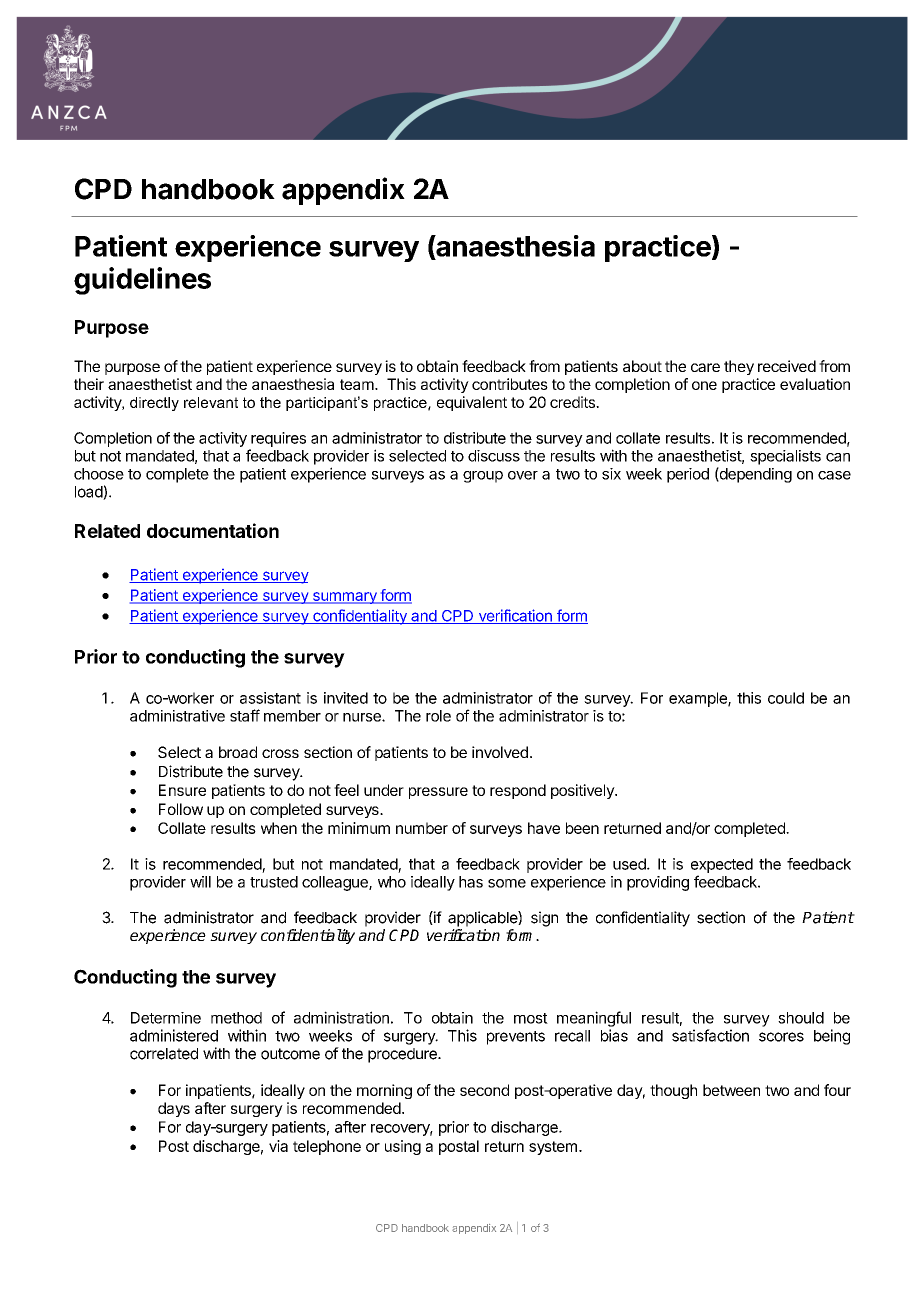 The height and width of the screenshot is (1309, 924). What do you see at coordinates (688, 475) in the screenshot?
I see `period` at bounding box center [688, 475].
